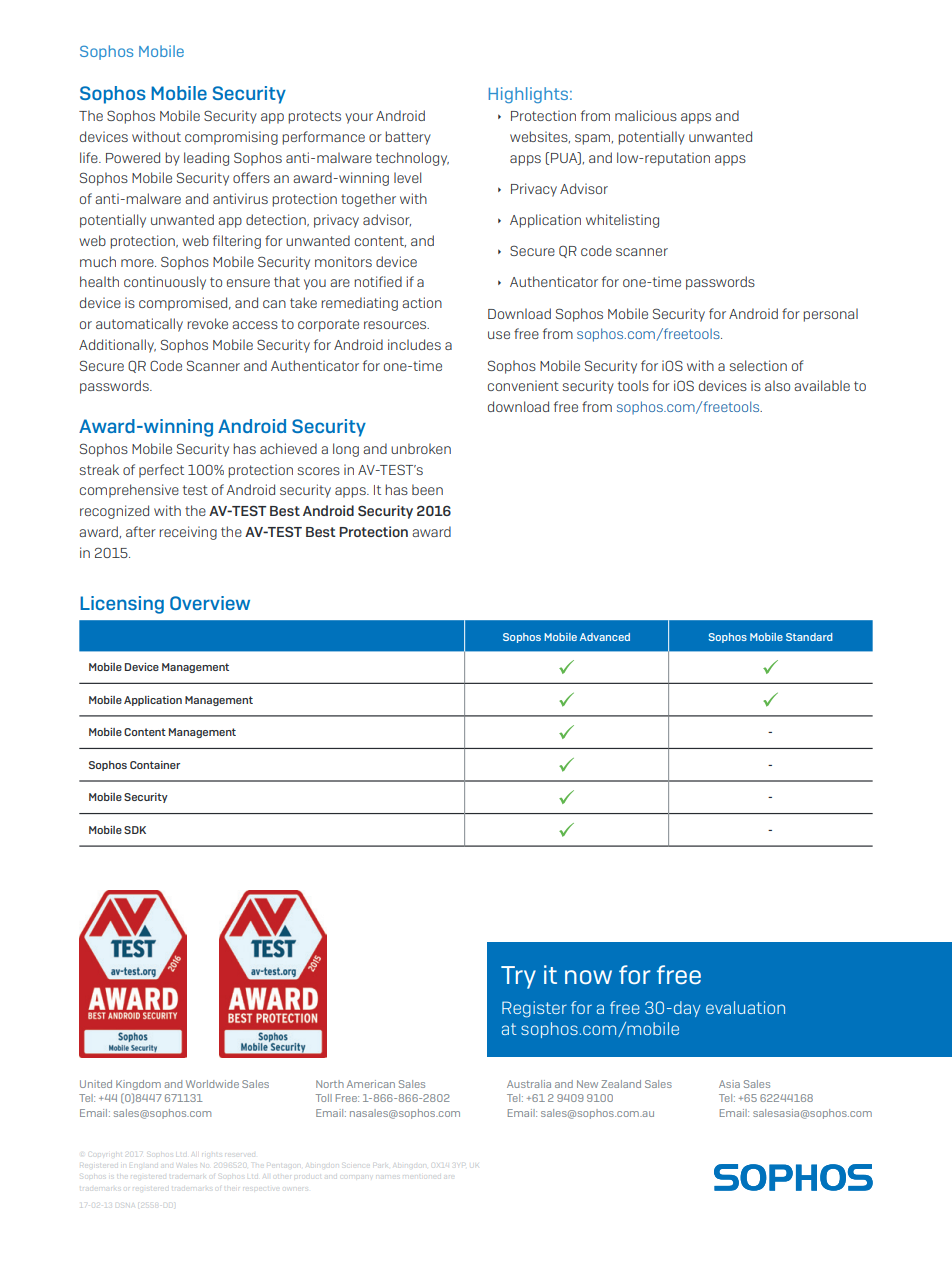 The height and width of the image is (1270, 952). I want to click on also, so click(777, 385).
